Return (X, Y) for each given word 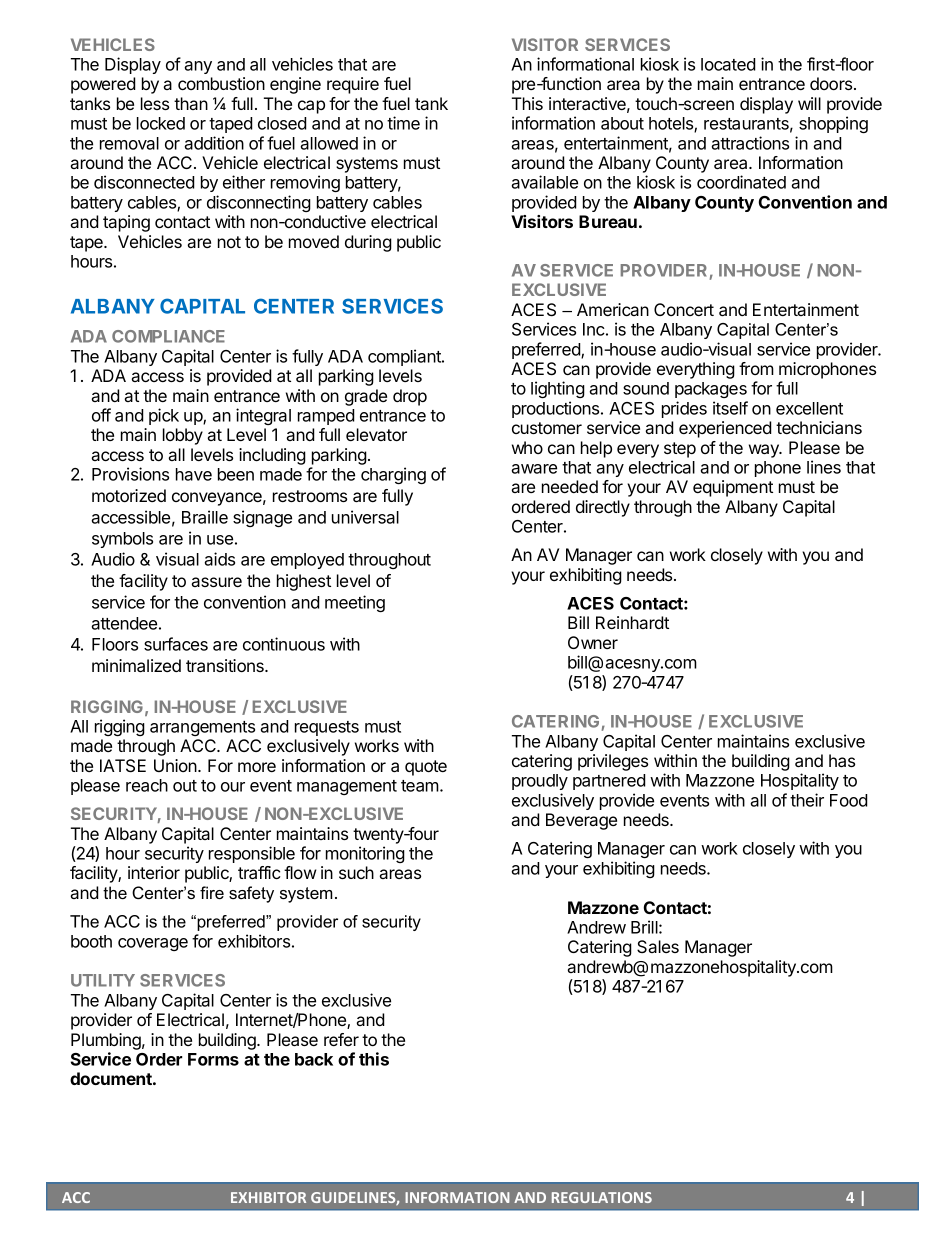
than (191, 103)
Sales (658, 946)
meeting (355, 603)
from (756, 368)
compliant (405, 357)
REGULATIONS (602, 1197)
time (403, 123)
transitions (226, 665)
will (809, 103)
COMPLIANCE (168, 336)
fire (212, 892)
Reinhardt (632, 622)
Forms (213, 1059)
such (356, 872)
